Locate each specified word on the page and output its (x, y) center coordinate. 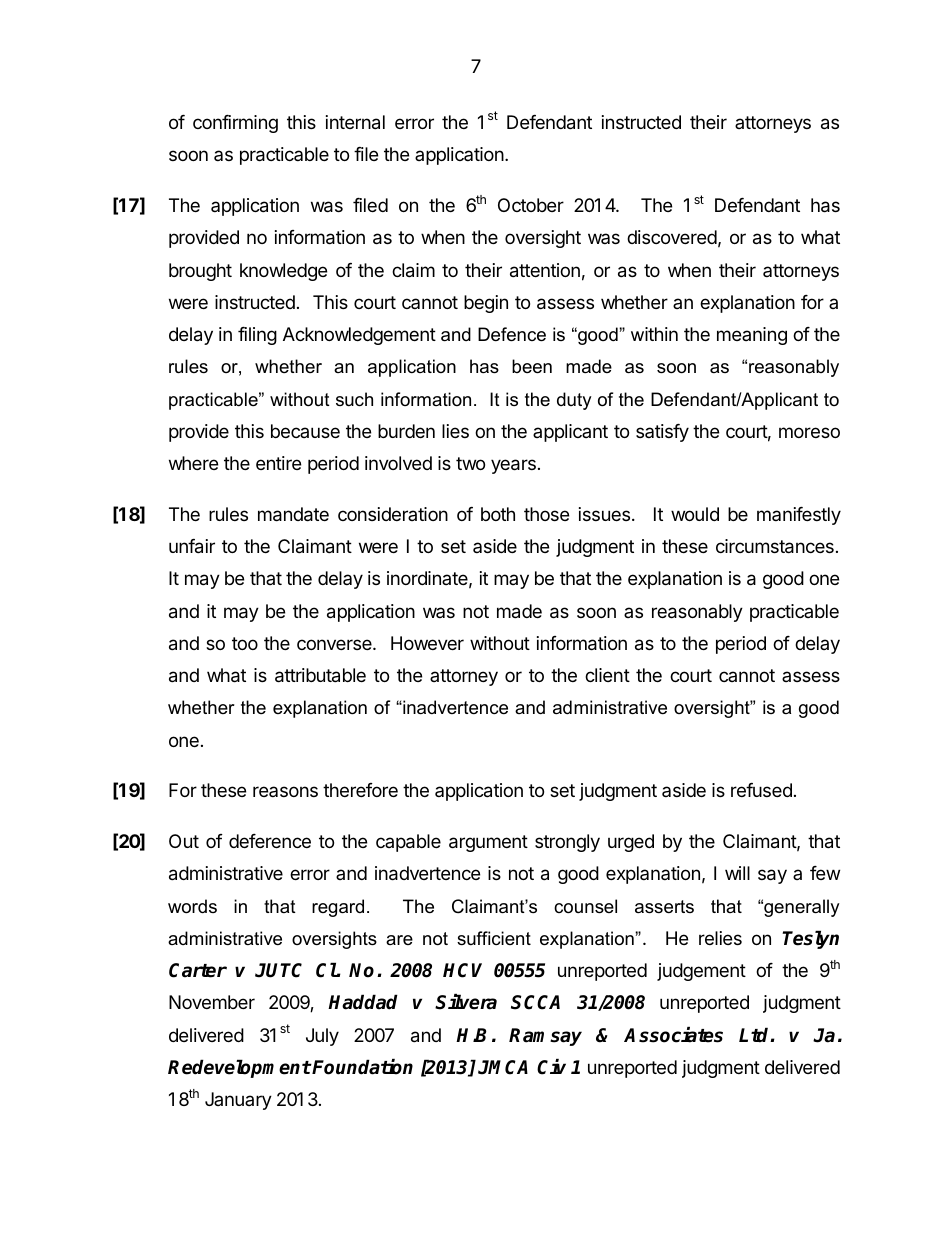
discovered (672, 237)
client (607, 675)
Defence (512, 334)
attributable (320, 675)
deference (270, 841)
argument (488, 843)
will (737, 873)
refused (761, 790)
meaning (752, 336)
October (531, 205)
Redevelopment (239, 1068)
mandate (293, 514)
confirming (235, 124)
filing (257, 336)
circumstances (775, 546)
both (498, 514)
